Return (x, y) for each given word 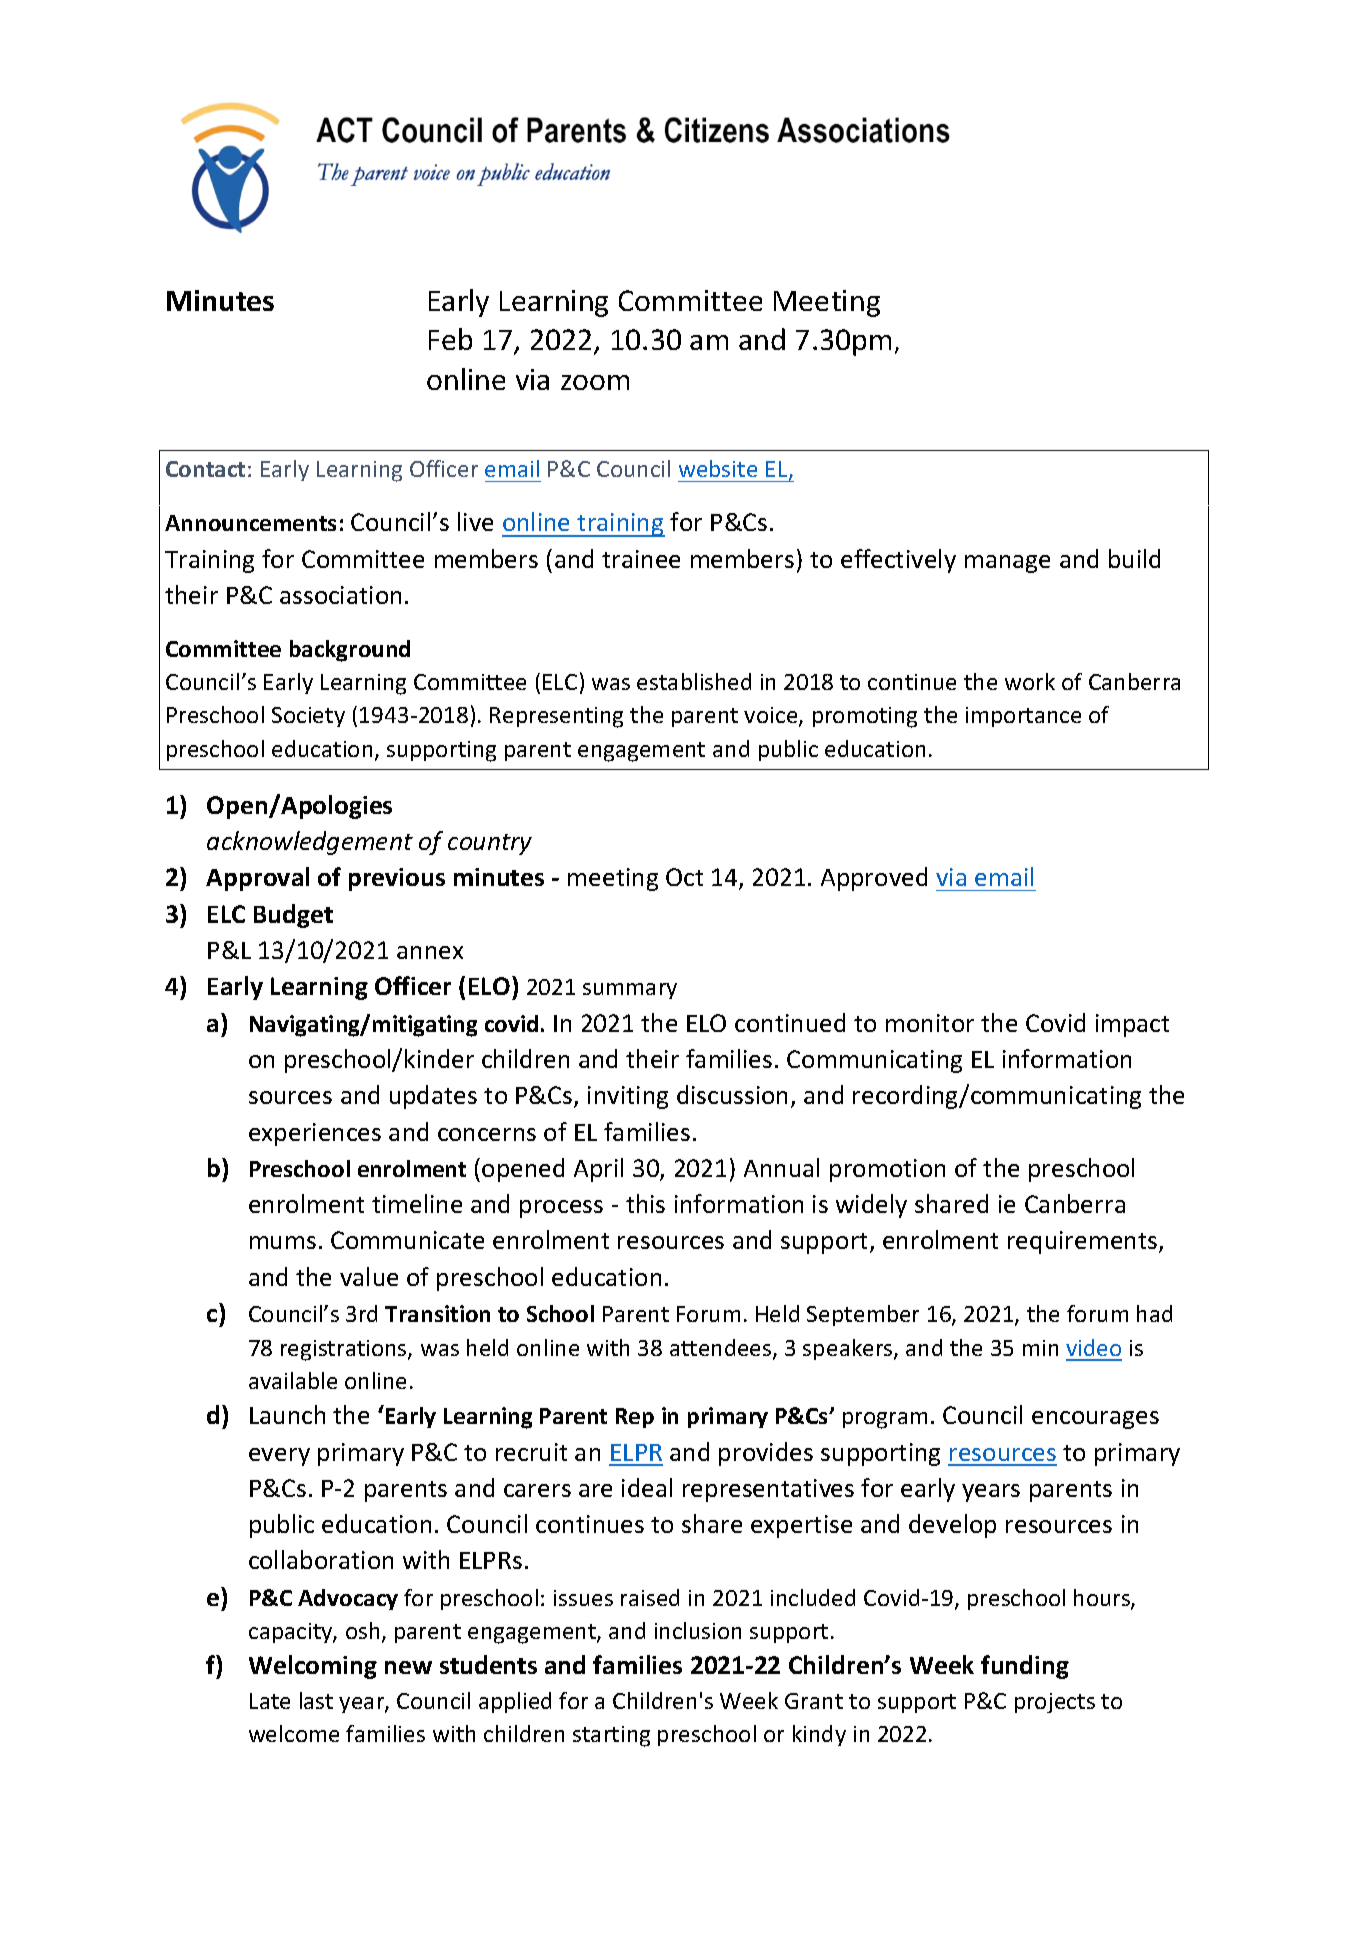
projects (1055, 1703)
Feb (450, 339)
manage (1007, 564)
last (316, 1700)
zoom (595, 382)
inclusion (698, 1630)
